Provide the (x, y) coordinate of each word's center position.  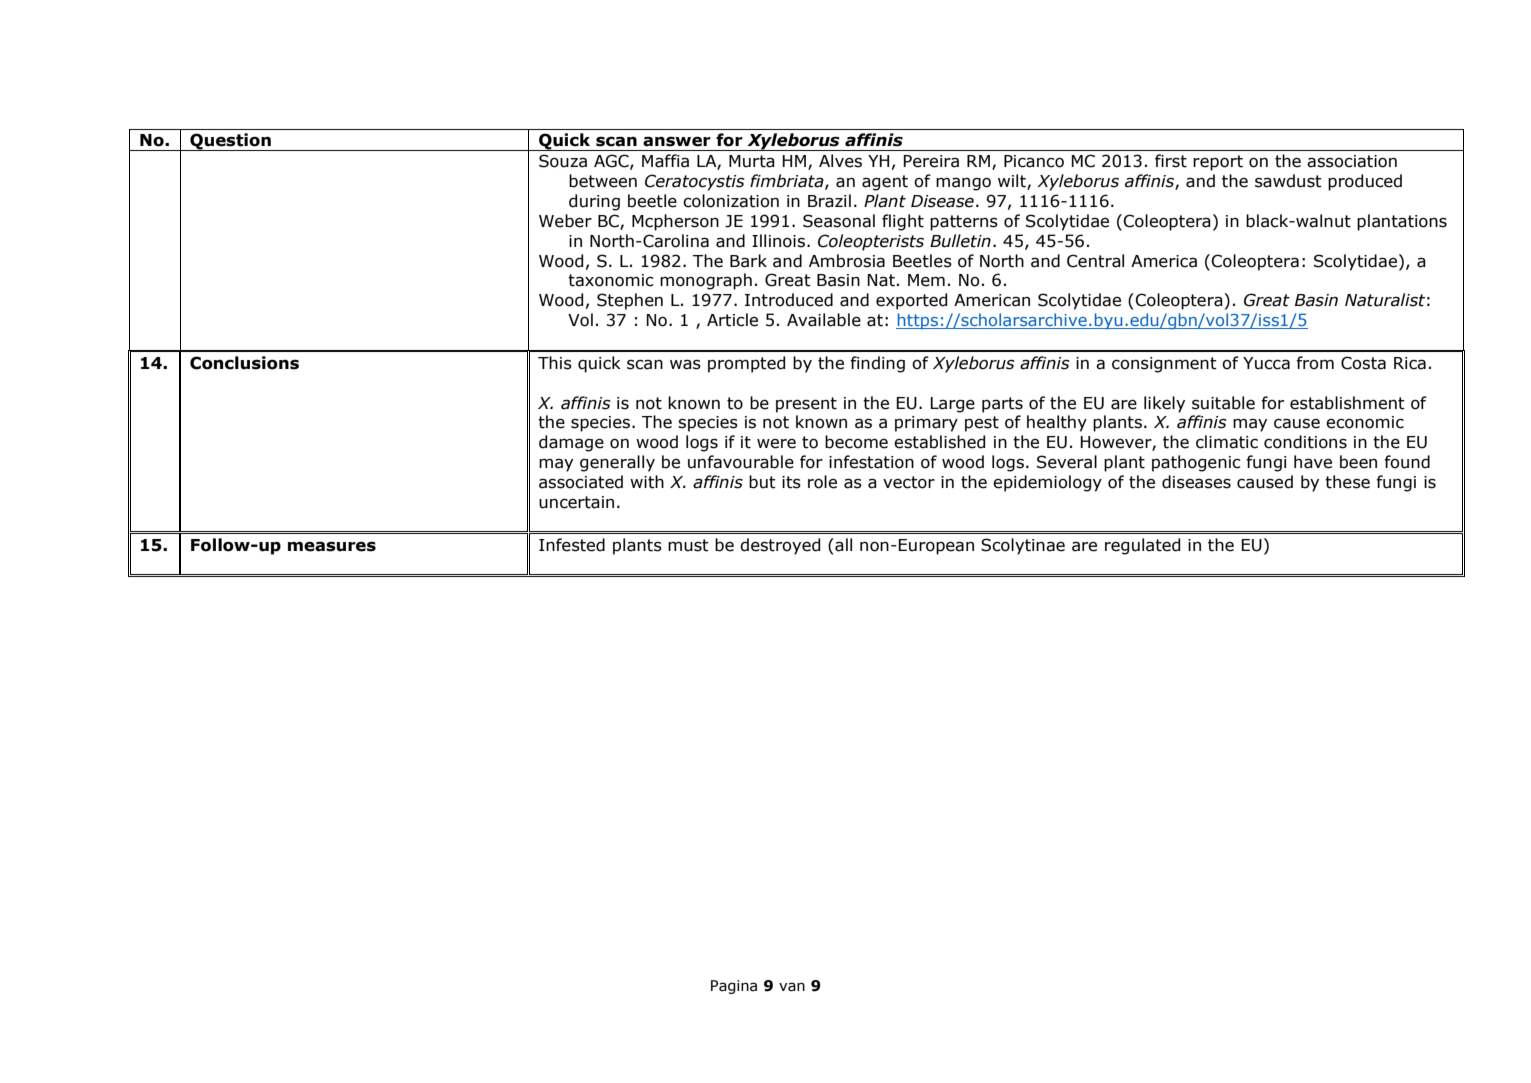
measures (332, 546)
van (792, 987)
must (688, 545)
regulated (1142, 546)
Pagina (734, 987)
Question (230, 142)
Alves (840, 161)
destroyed (780, 546)
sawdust (1288, 181)
